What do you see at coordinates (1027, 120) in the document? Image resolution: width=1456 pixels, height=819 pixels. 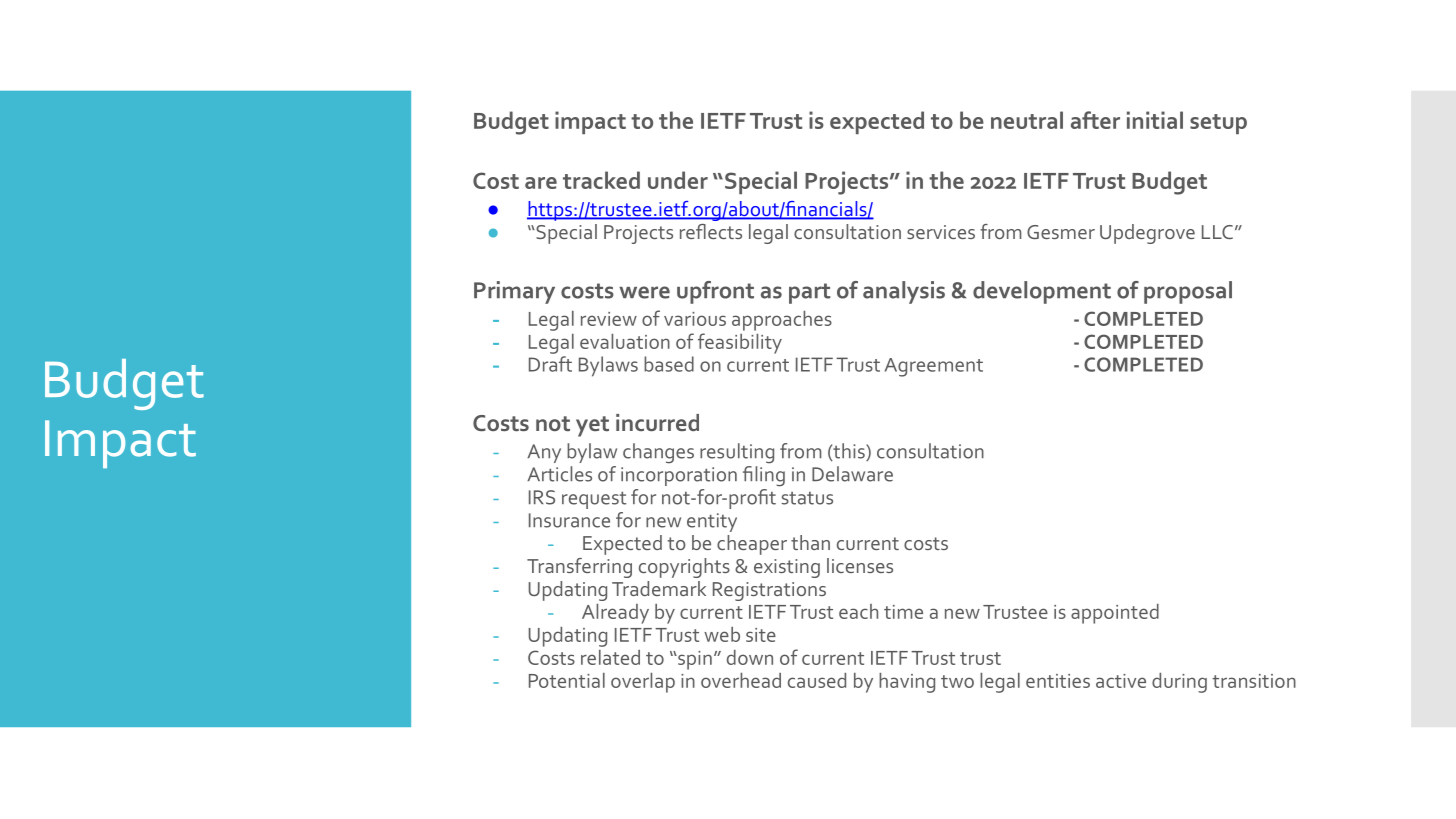 I see `neutral` at bounding box center [1027, 120].
